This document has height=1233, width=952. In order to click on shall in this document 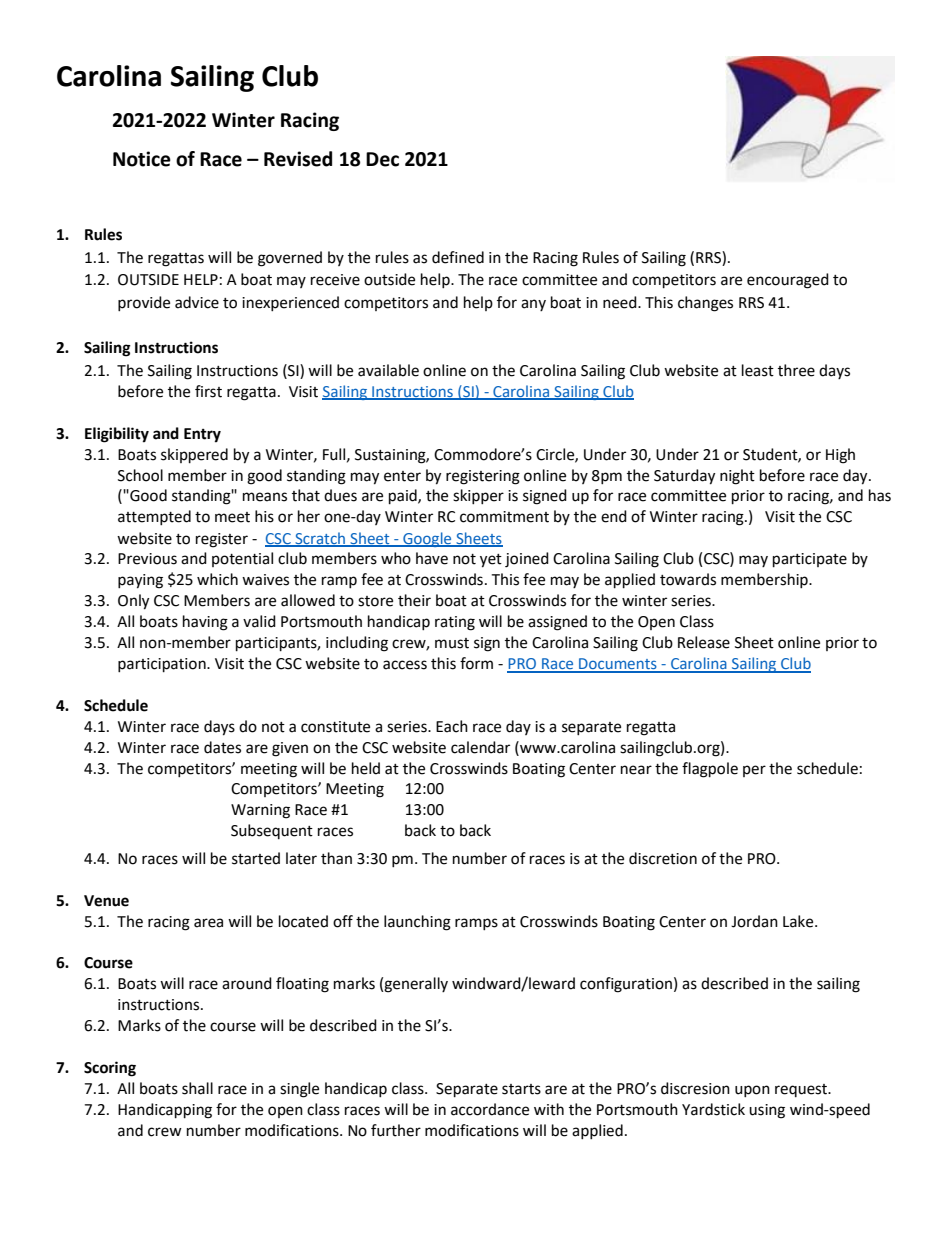, I will do `click(197, 1088)`.
